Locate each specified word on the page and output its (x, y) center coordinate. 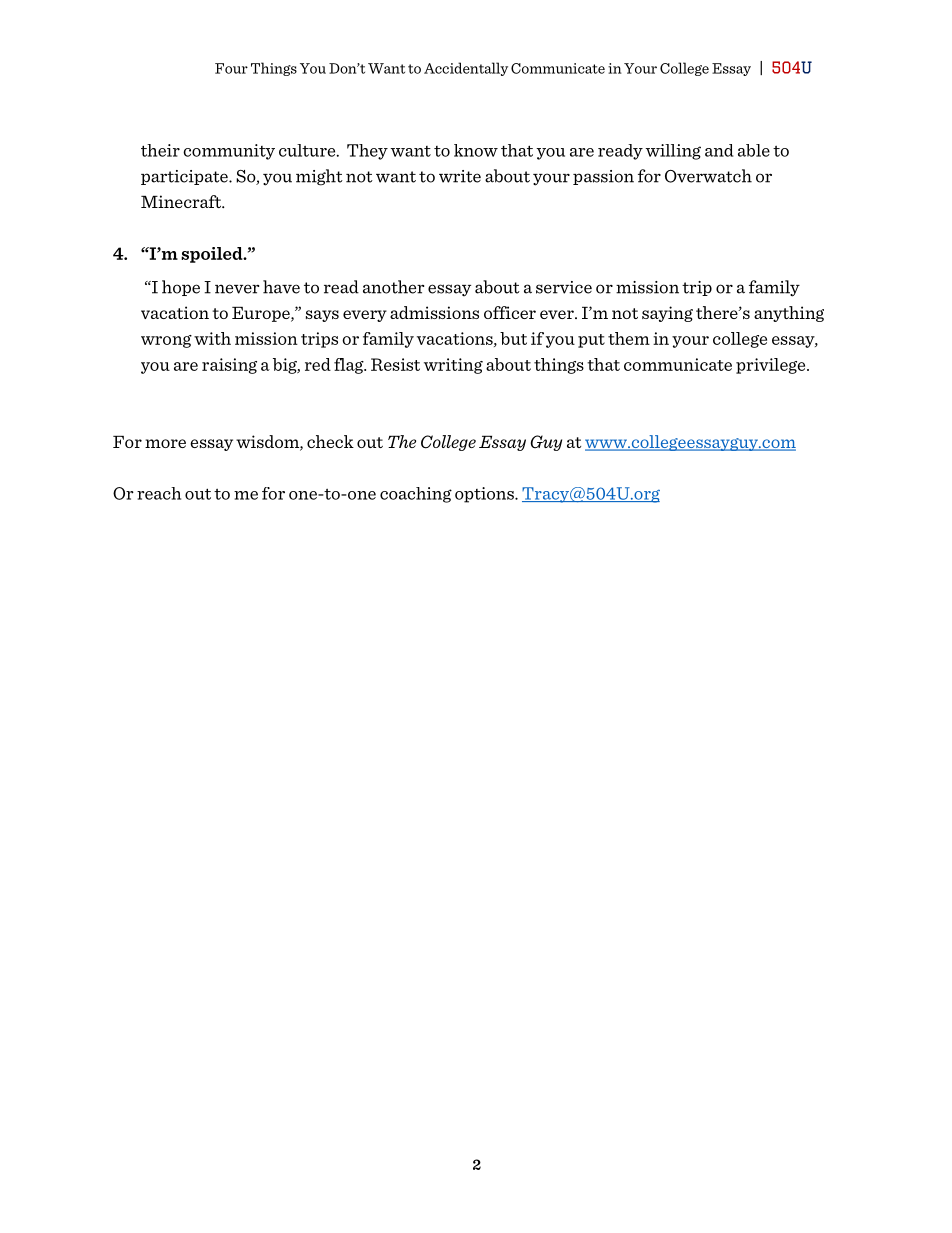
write (460, 176)
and (719, 150)
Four (231, 68)
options (485, 495)
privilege (772, 366)
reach (159, 493)
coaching (416, 495)
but (513, 338)
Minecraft (182, 201)
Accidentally (466, 69)
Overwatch (708, 176)
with (212, 338)
